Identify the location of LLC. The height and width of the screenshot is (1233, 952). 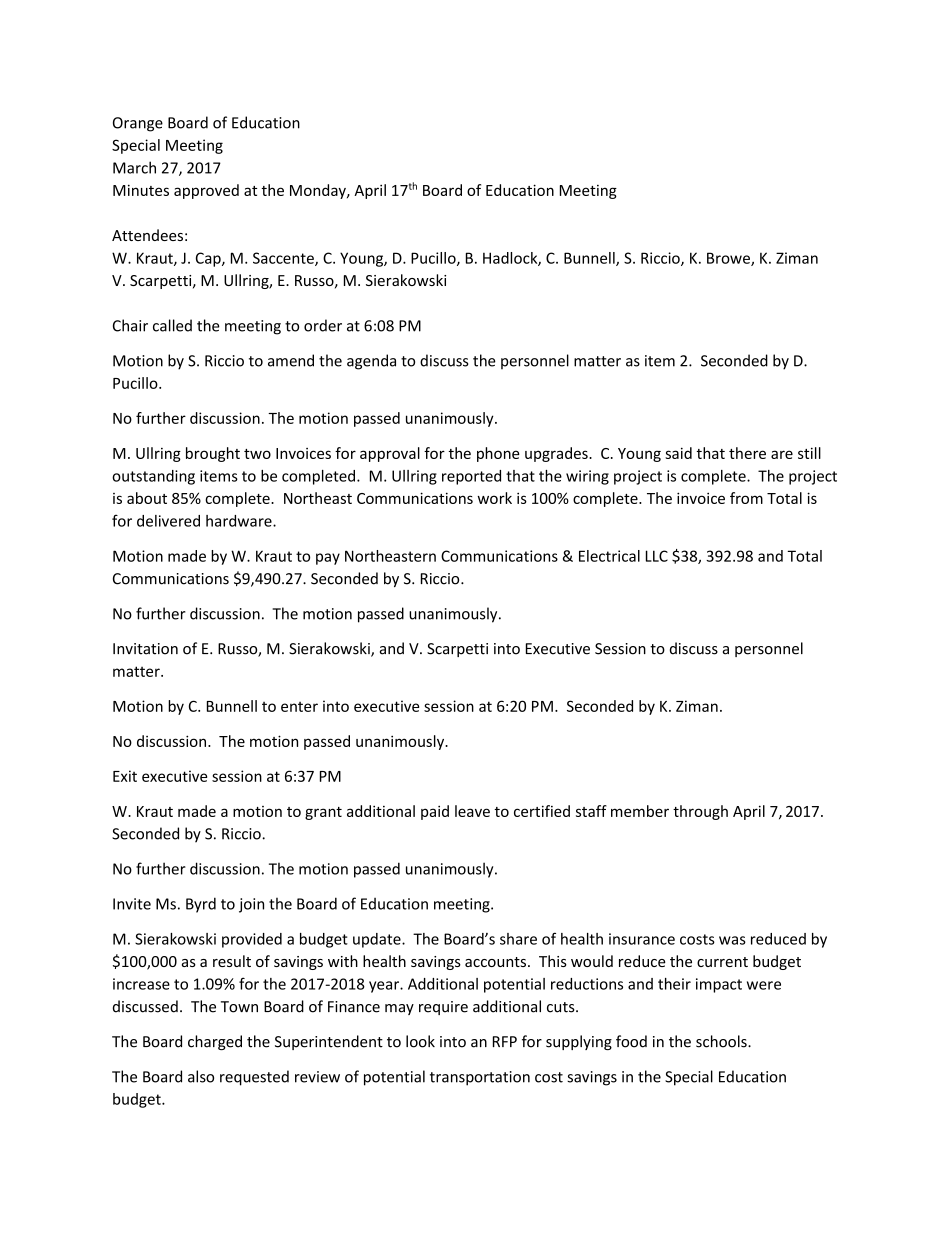
(657, 556).
